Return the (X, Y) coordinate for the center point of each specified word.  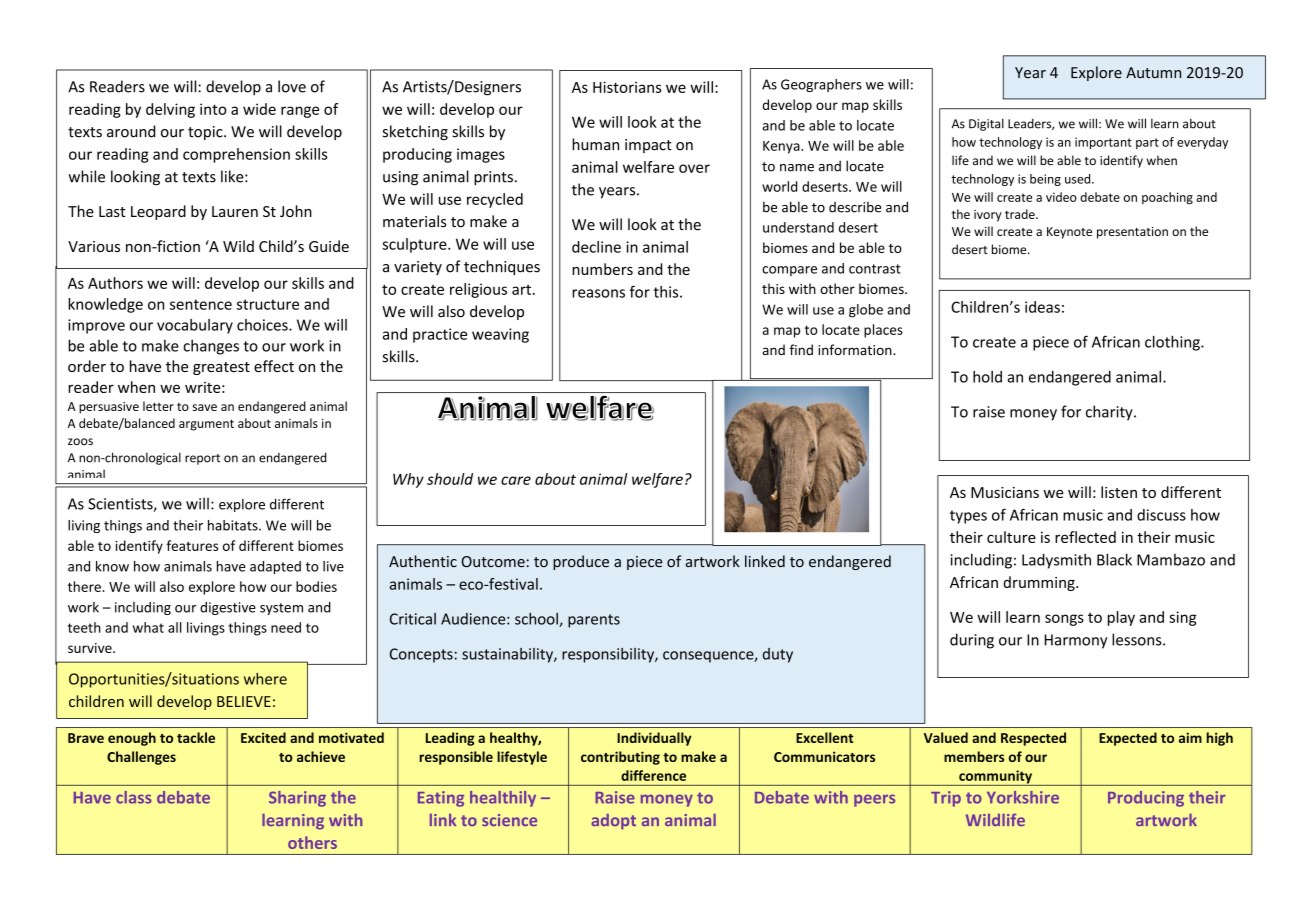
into (213, 109)
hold (987, 377)
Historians (627, 87)
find (801, 349)
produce (581, 562)
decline (596, 247)
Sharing (297, 799)
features (192, 545)
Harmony (1076, 641)
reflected (1085, 537)
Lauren (235, 211)
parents (594, 621)
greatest (221, 368)
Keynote (1069, 233)
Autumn (1153, 72)
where (265, 679)
